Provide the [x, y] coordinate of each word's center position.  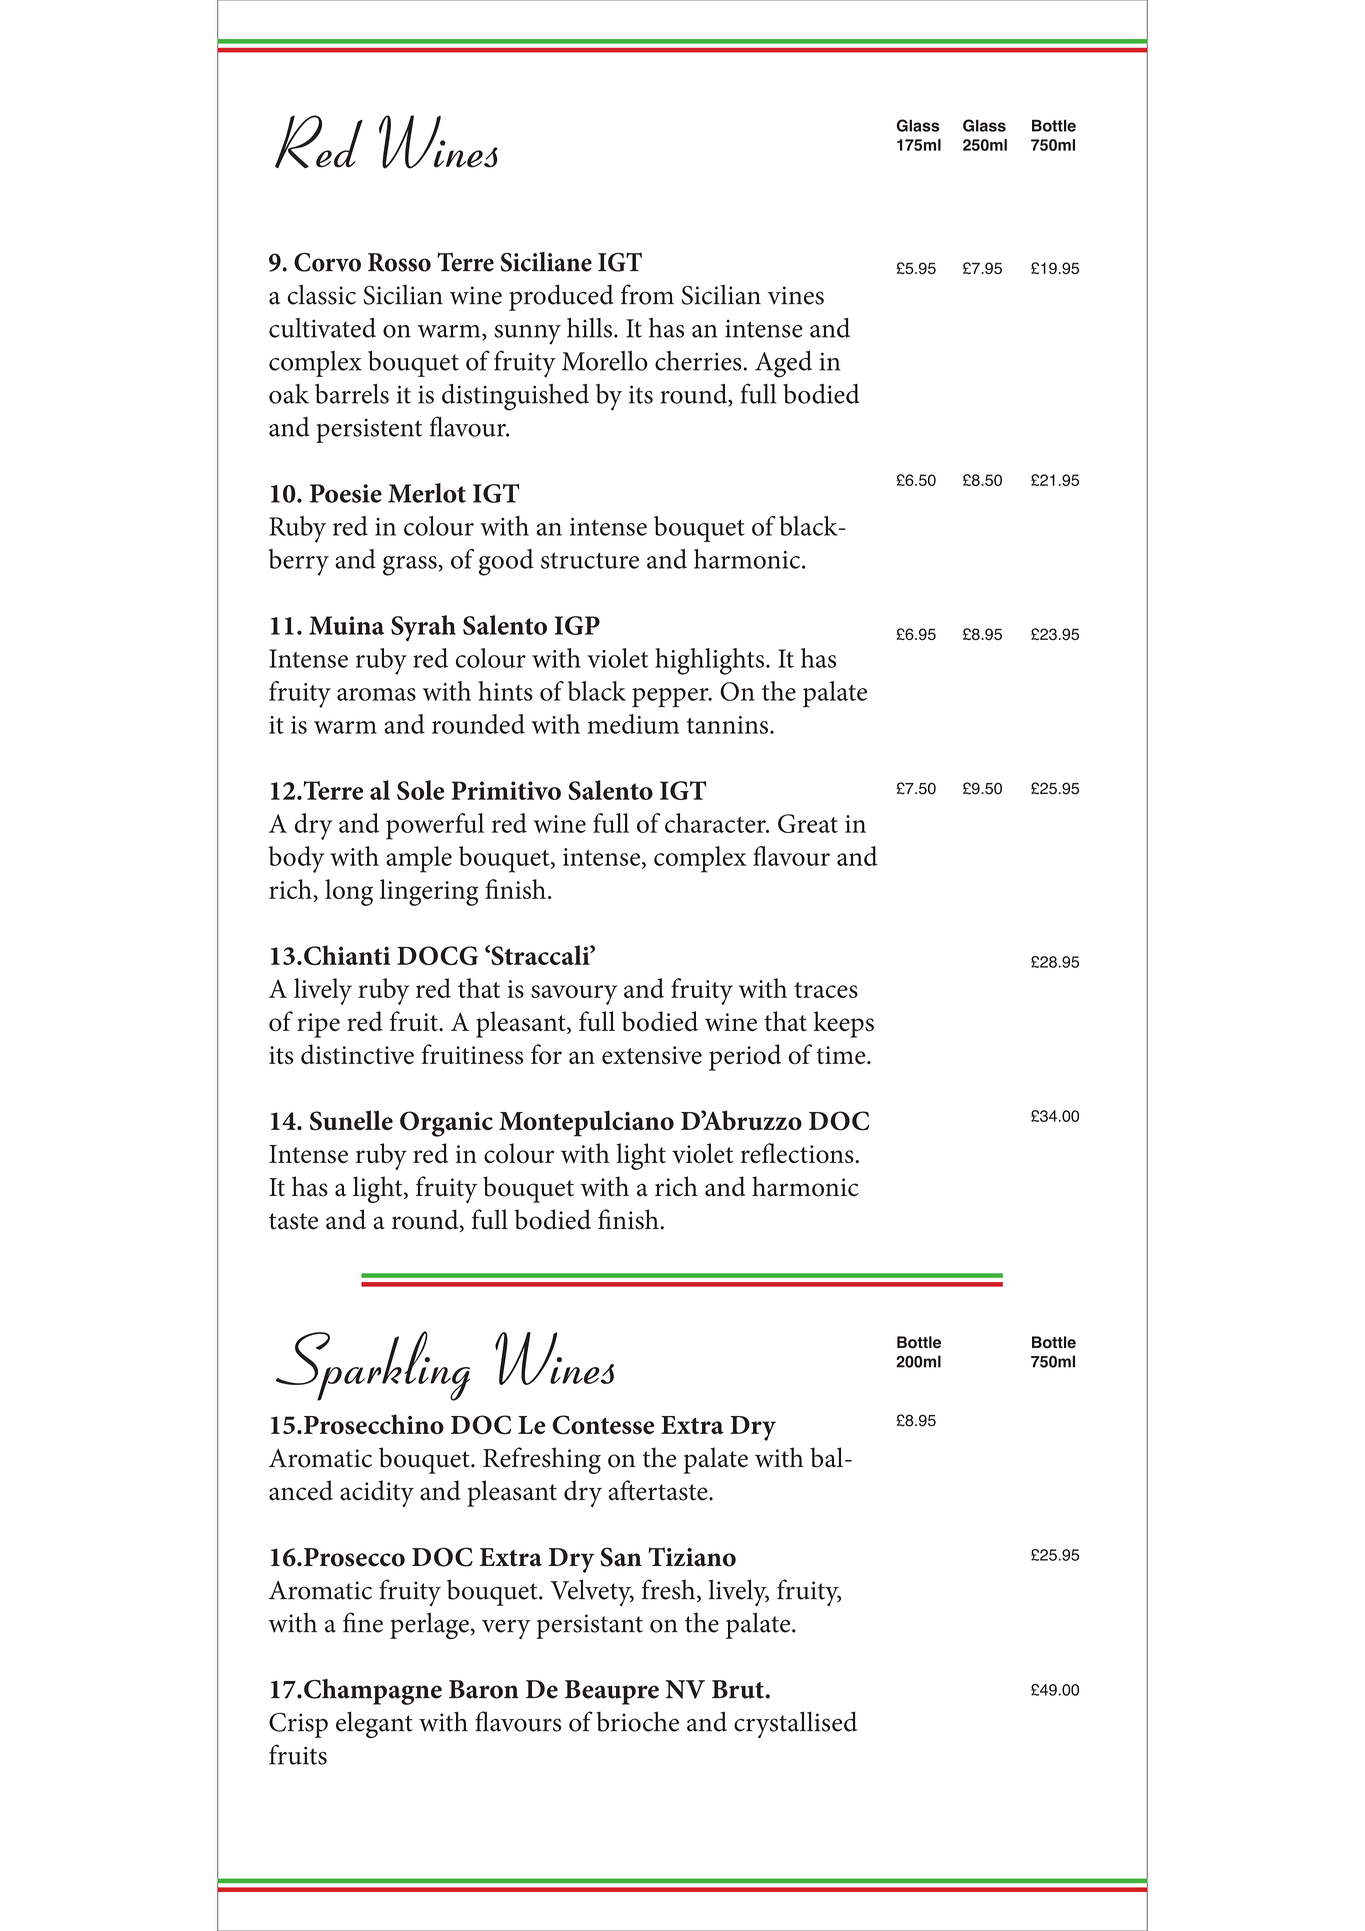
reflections [798, 1153]
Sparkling [373, 1366]
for [546, 1054]
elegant [374, 1724]
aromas [376, 694]
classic [322, 294]
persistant [589, 1626]
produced [561, 297]
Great [808, 823]
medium [633, 724]
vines [796, 295]
